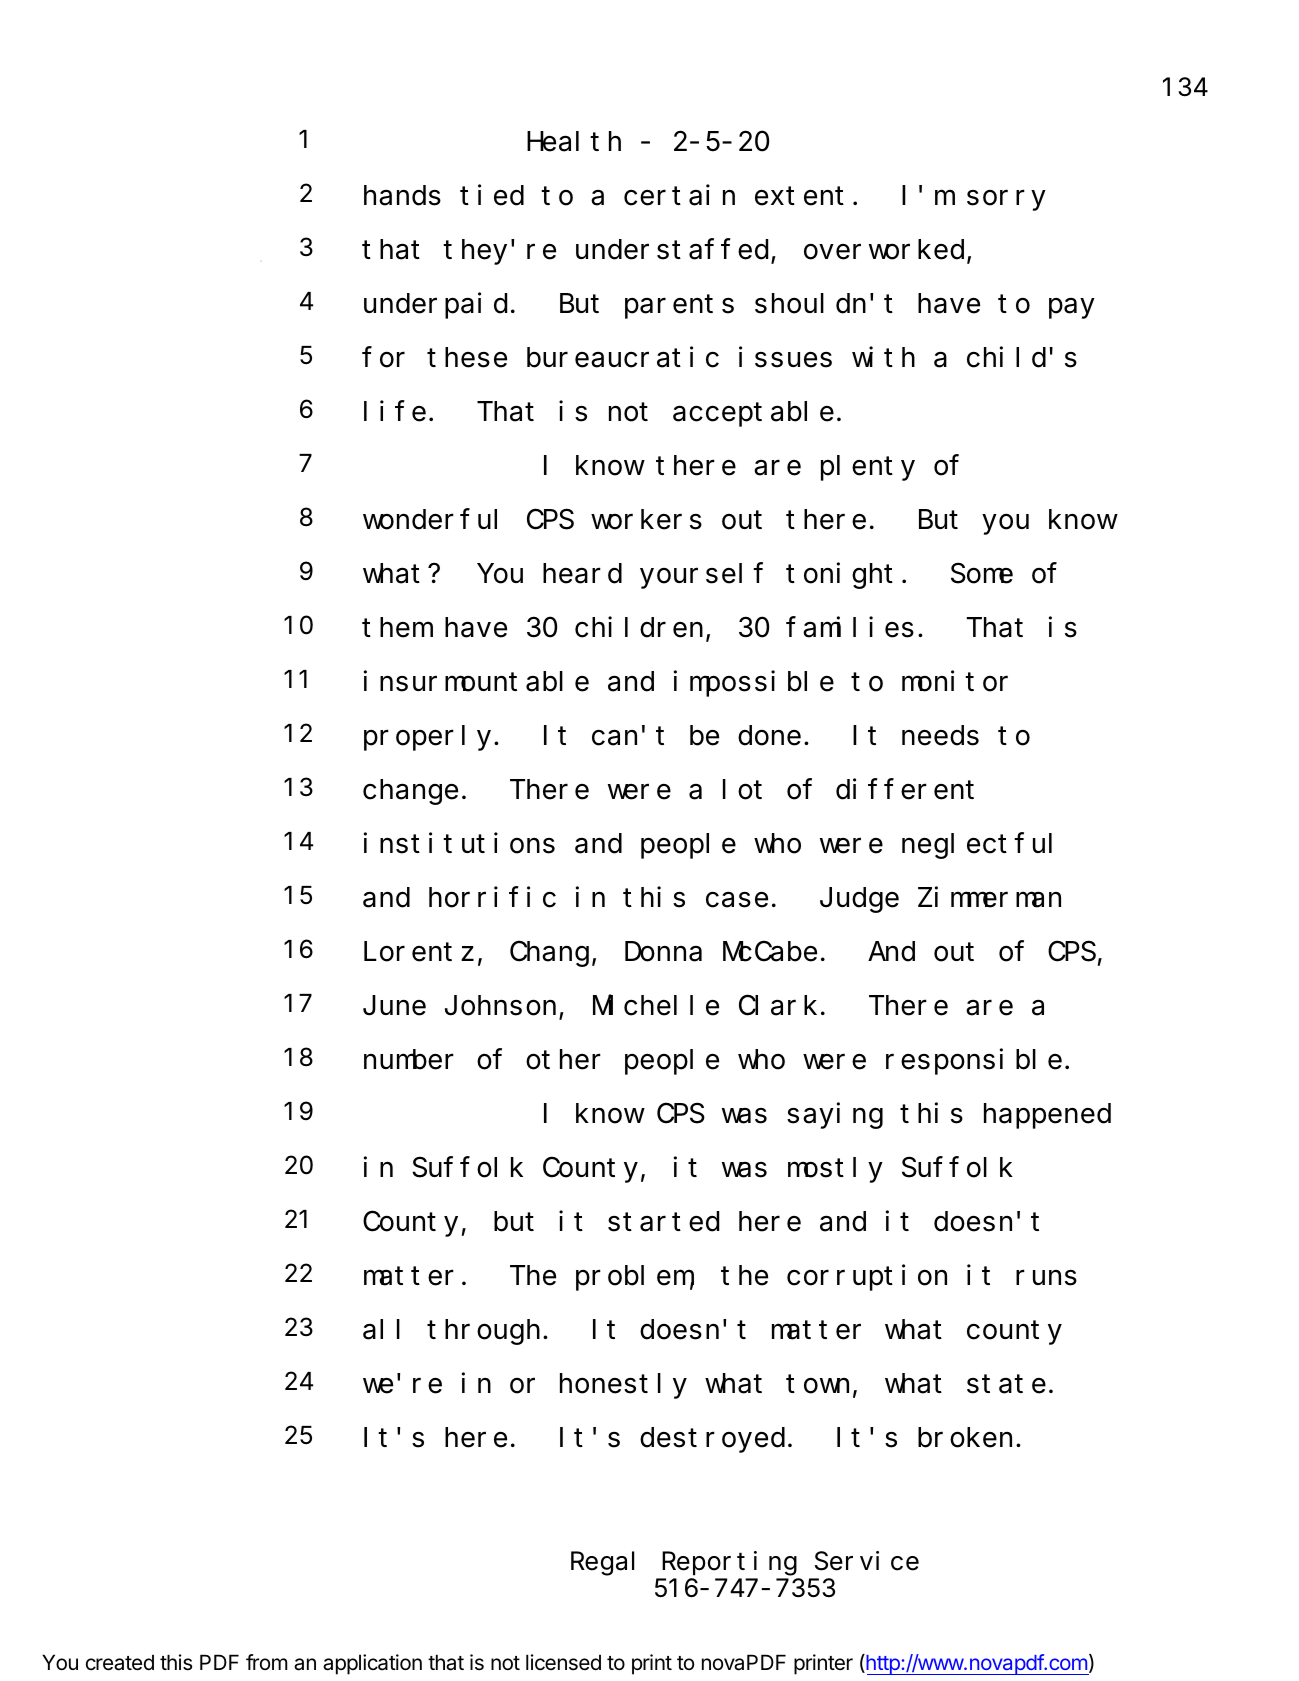 Image resolution: width=1299 pixels, height=1681 pixels. I want to click on sorry, so click(1006, 201).
